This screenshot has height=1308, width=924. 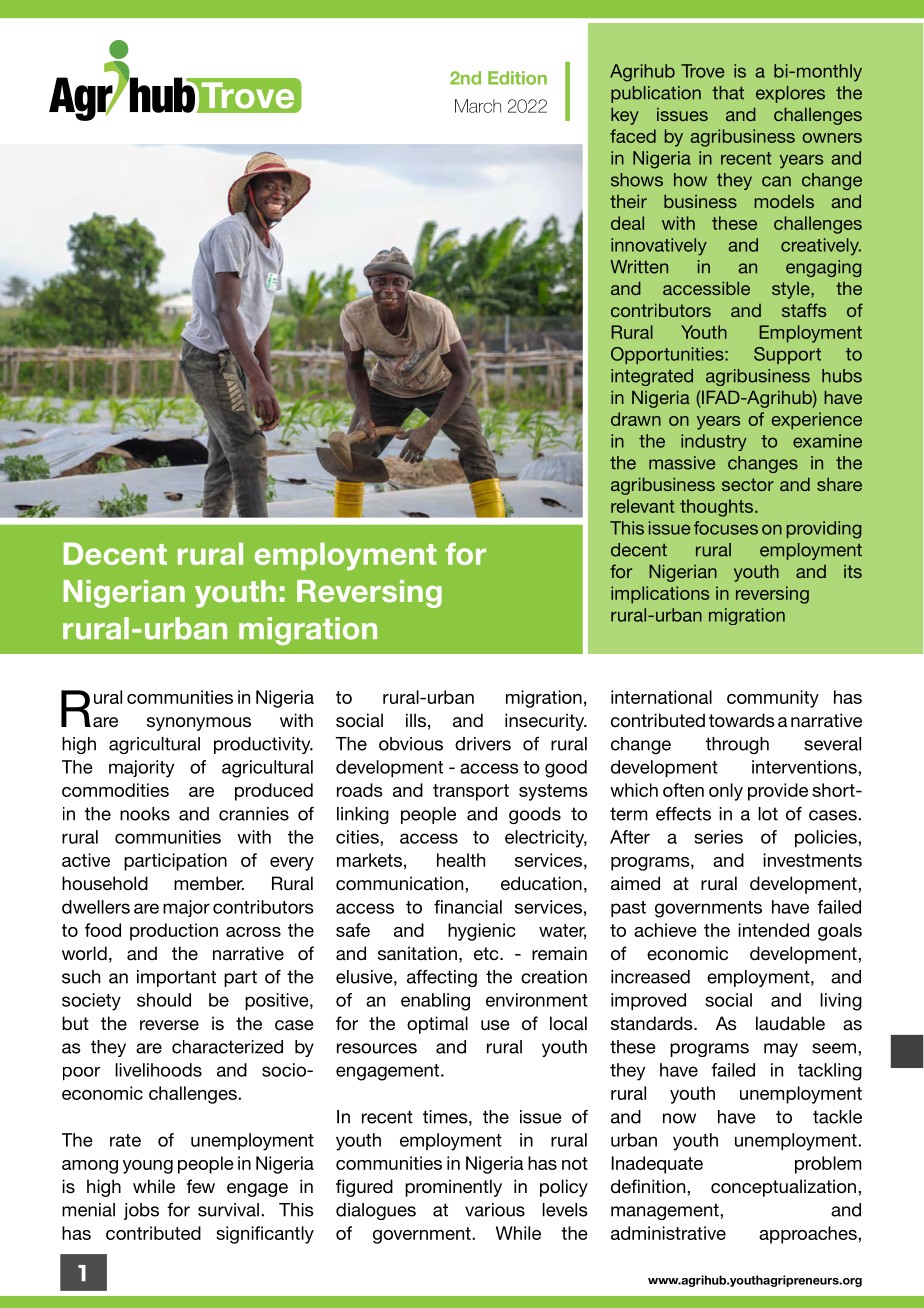 What do you see at coordinates (199, 724) in the screenshot?
I see `synonymous` at bounding box center [199, 724].
